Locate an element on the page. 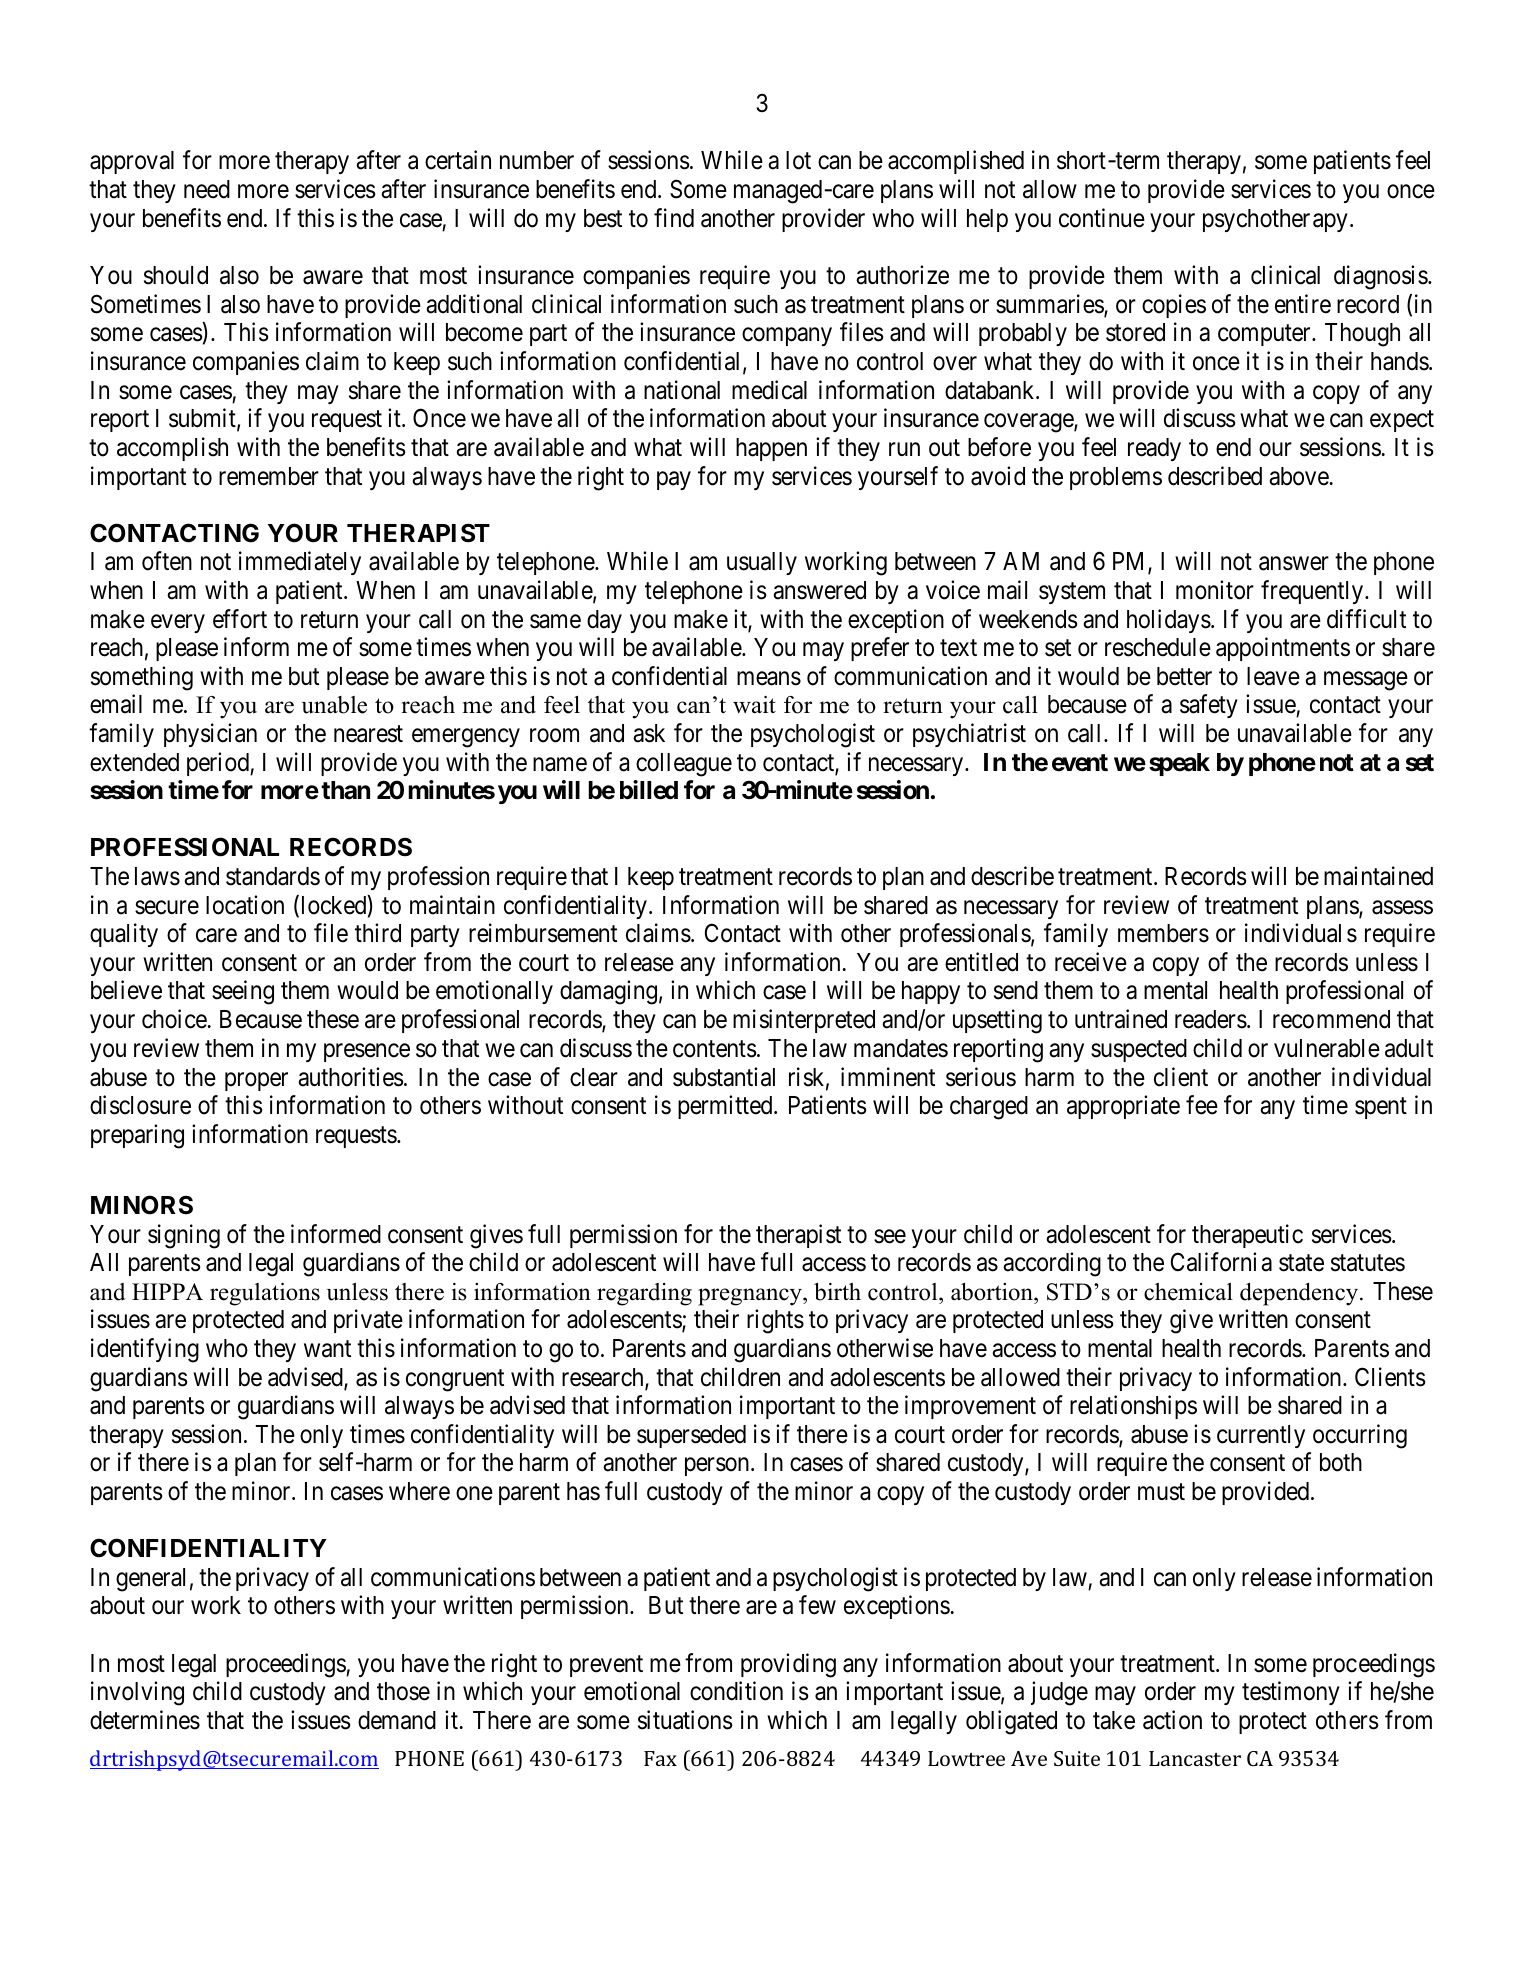  need is located at coordinates (207, 189).
